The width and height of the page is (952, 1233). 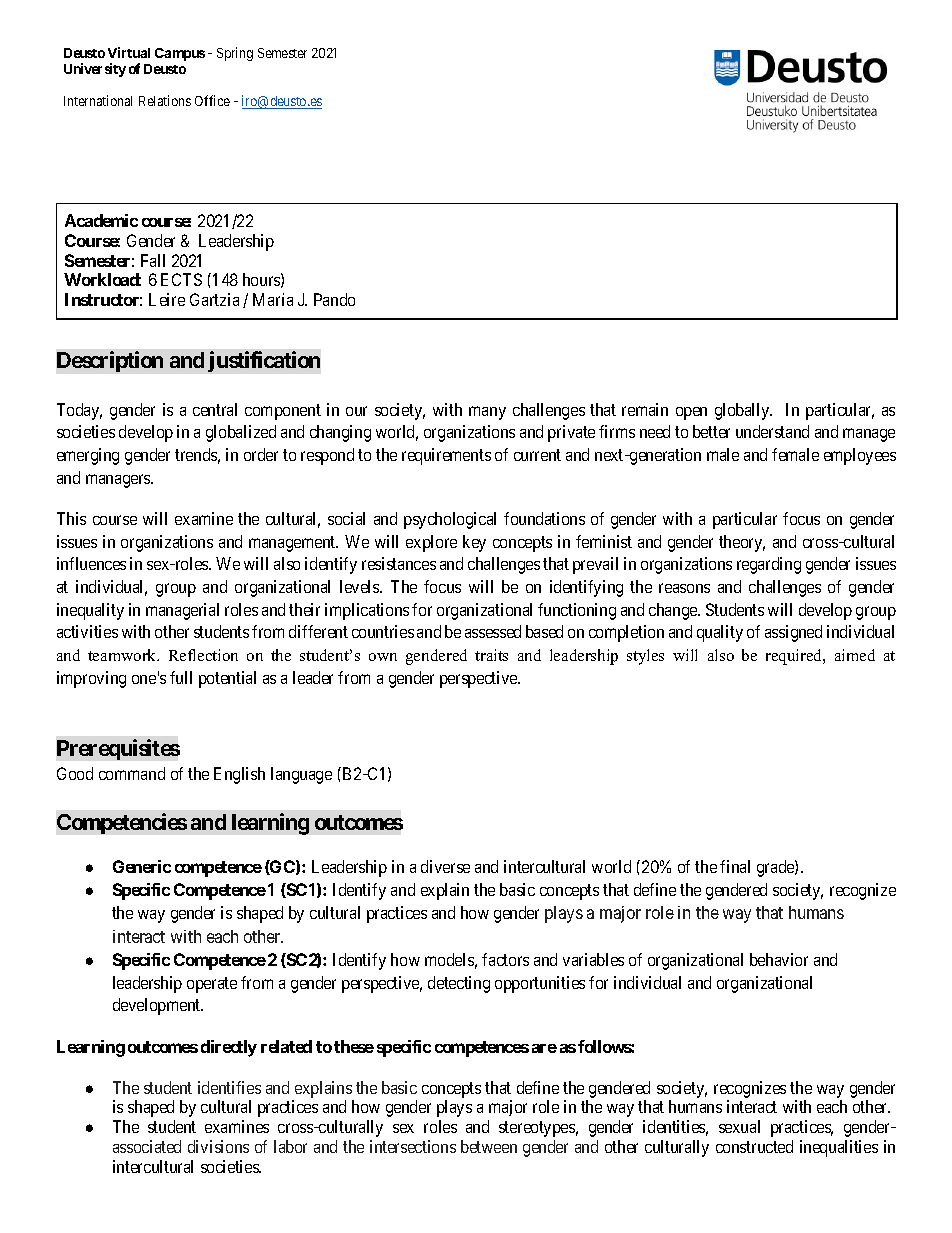 What do you see at coordinates (165, 100) in the page?
I see `Relations` at bounding box center [165, 100].
